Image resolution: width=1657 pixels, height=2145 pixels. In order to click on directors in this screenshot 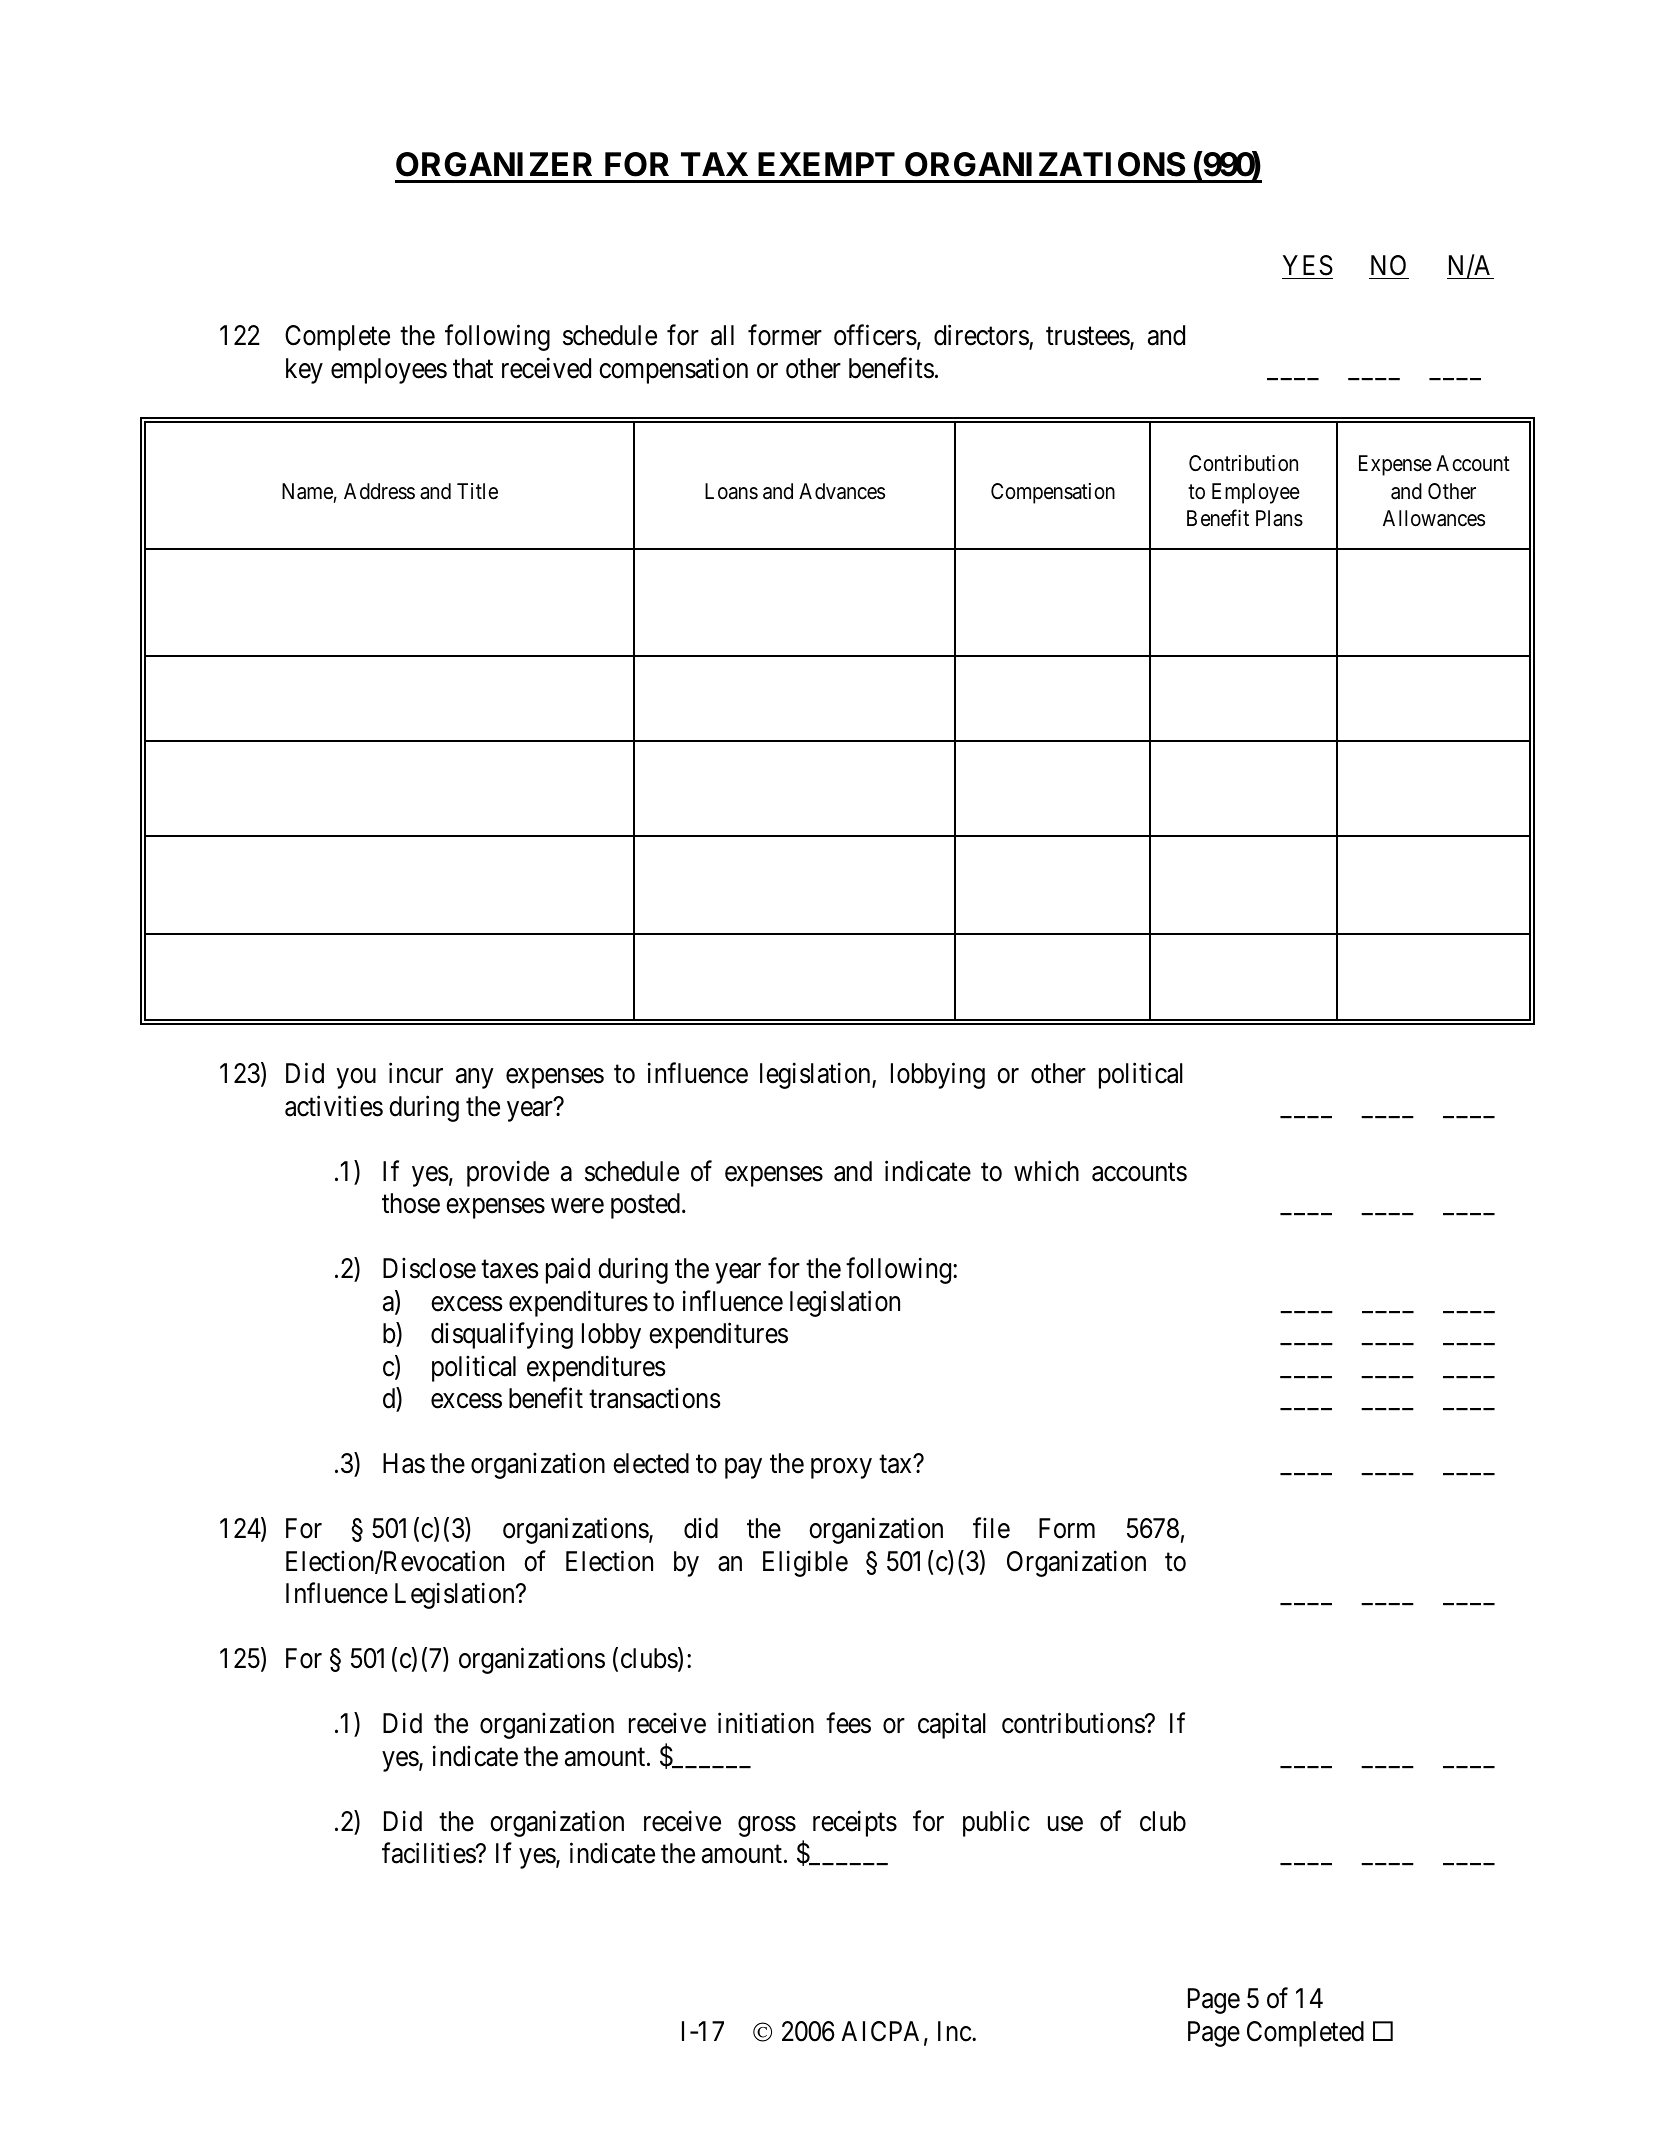, I will do `click(982, 336)`.
